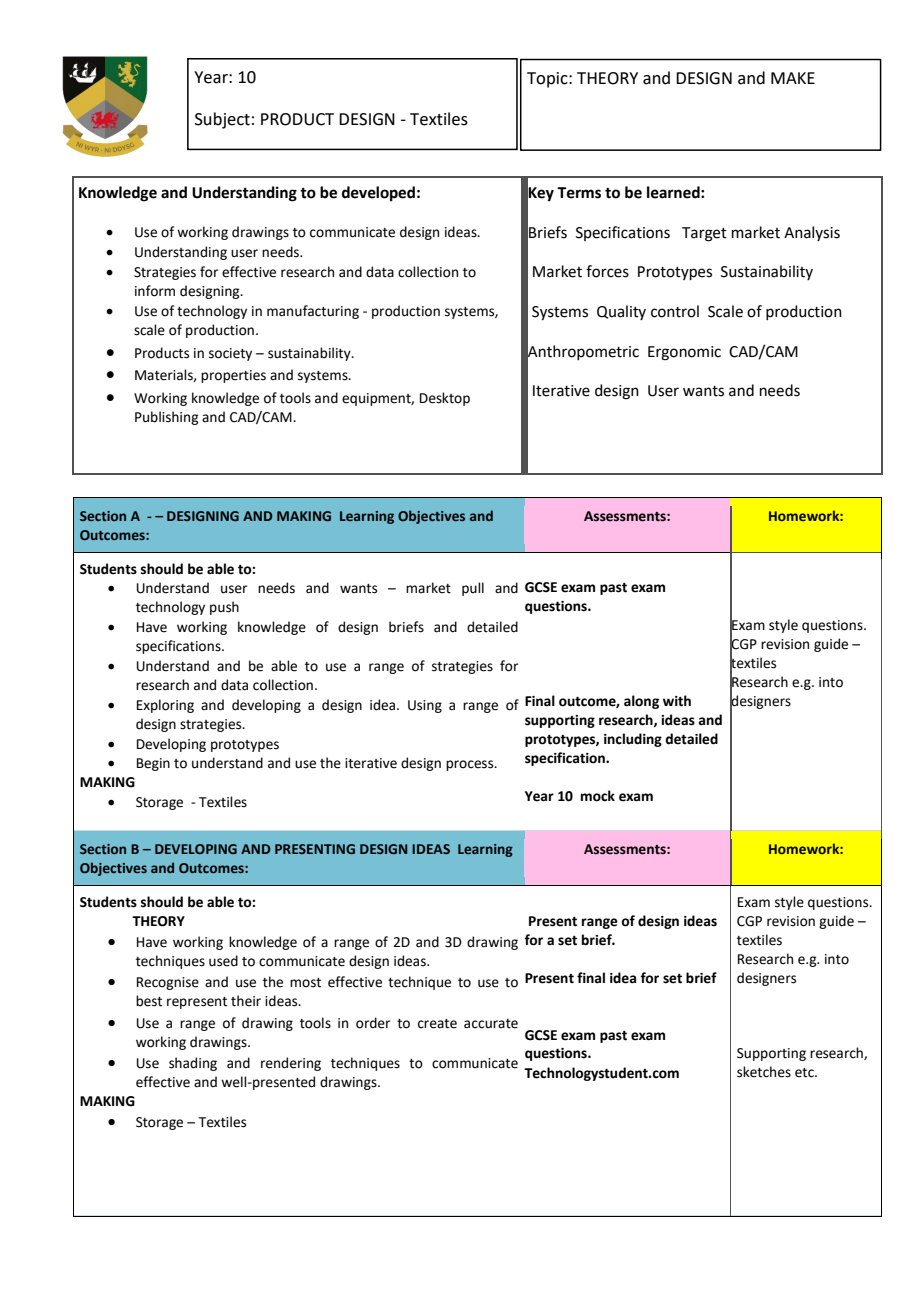 The width and height of the screenshot is (924, 1309). I want to click on their, so click(246, 1001).
